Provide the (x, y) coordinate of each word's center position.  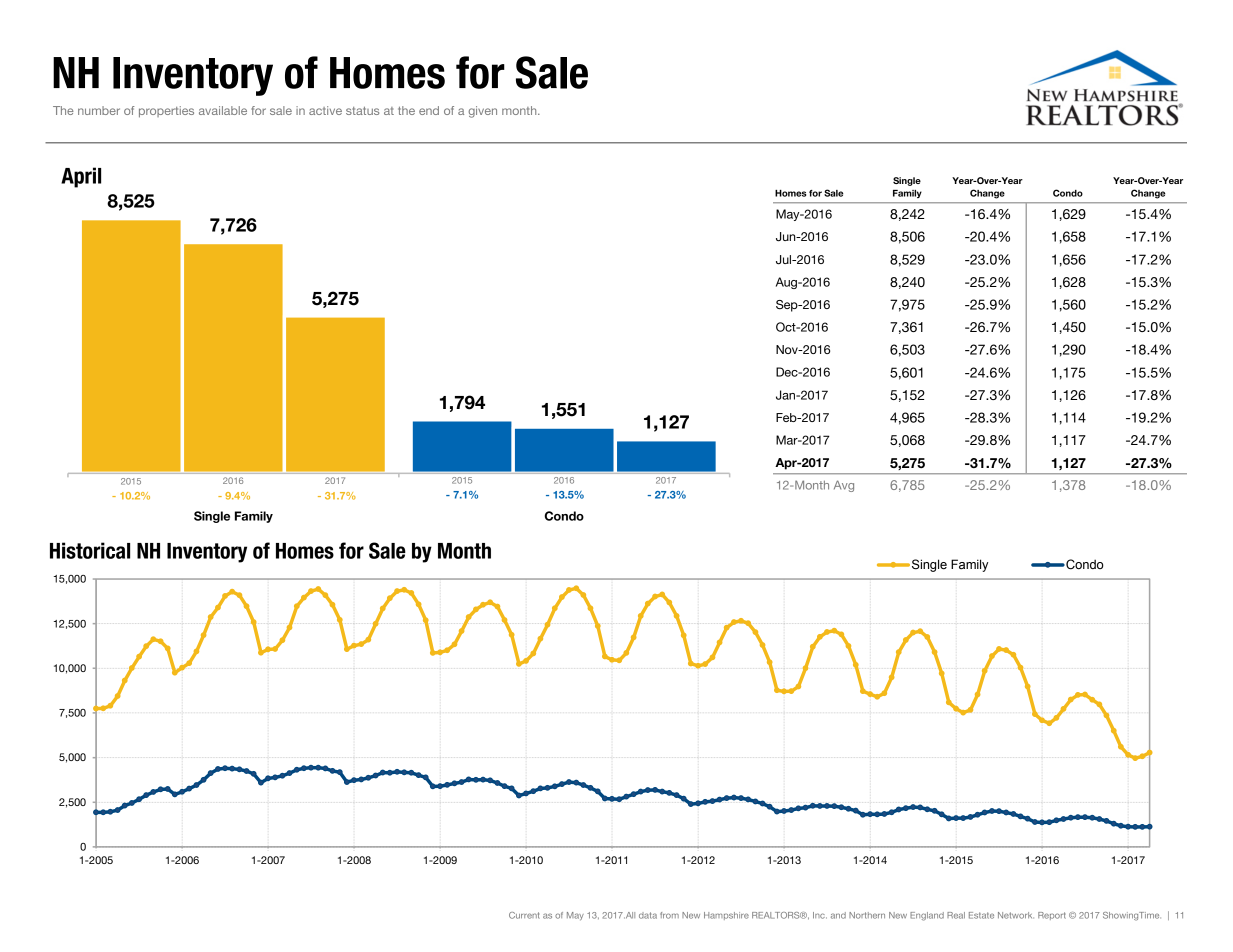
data (648, 915)
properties (166, 112)
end (429, 110)
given (483, 112)
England (927, 916)
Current (524, 915)
